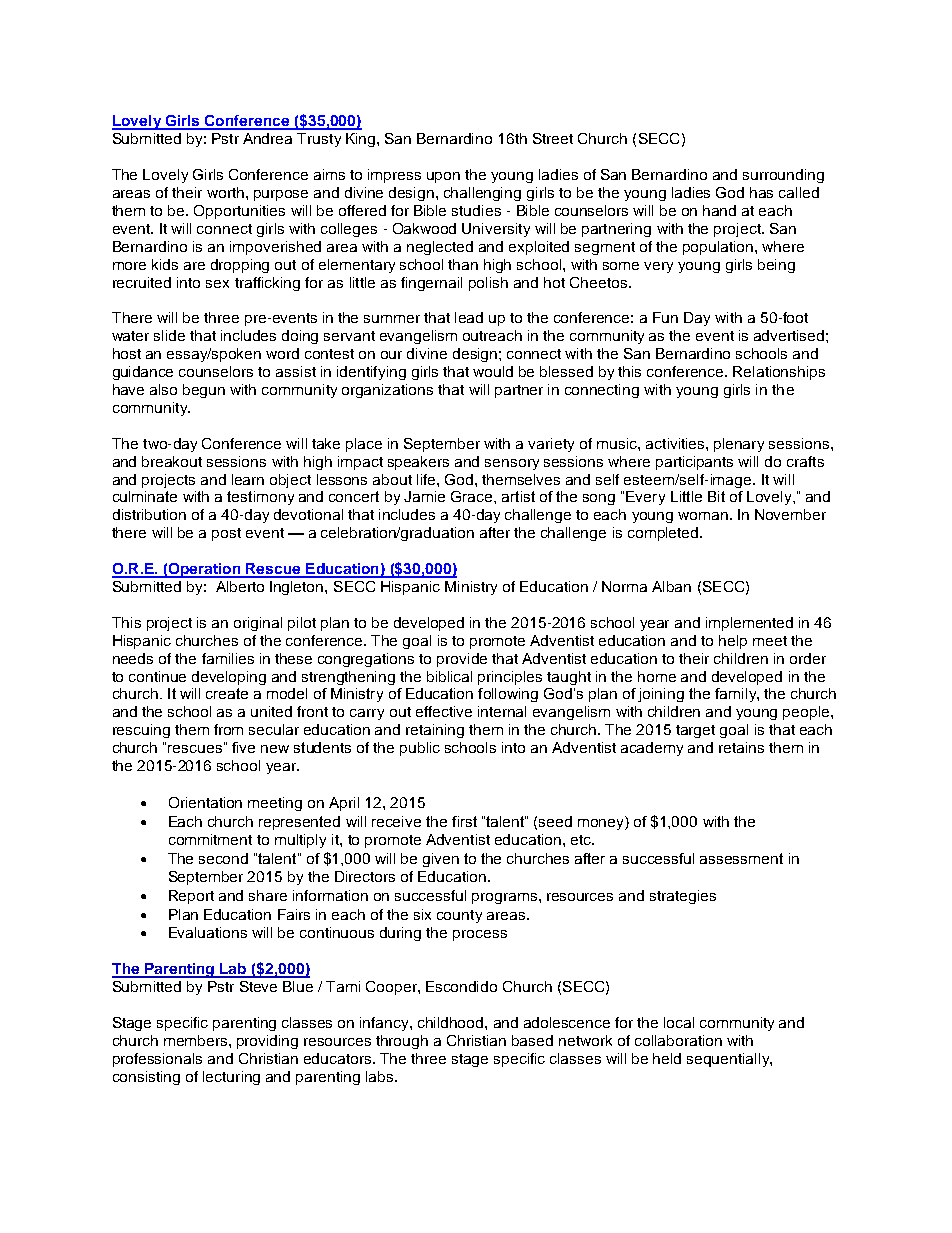 The width and height of the image is (952, 1233). Describe the element at coordinates (493, 371) in the image. I see `would` at that location.
